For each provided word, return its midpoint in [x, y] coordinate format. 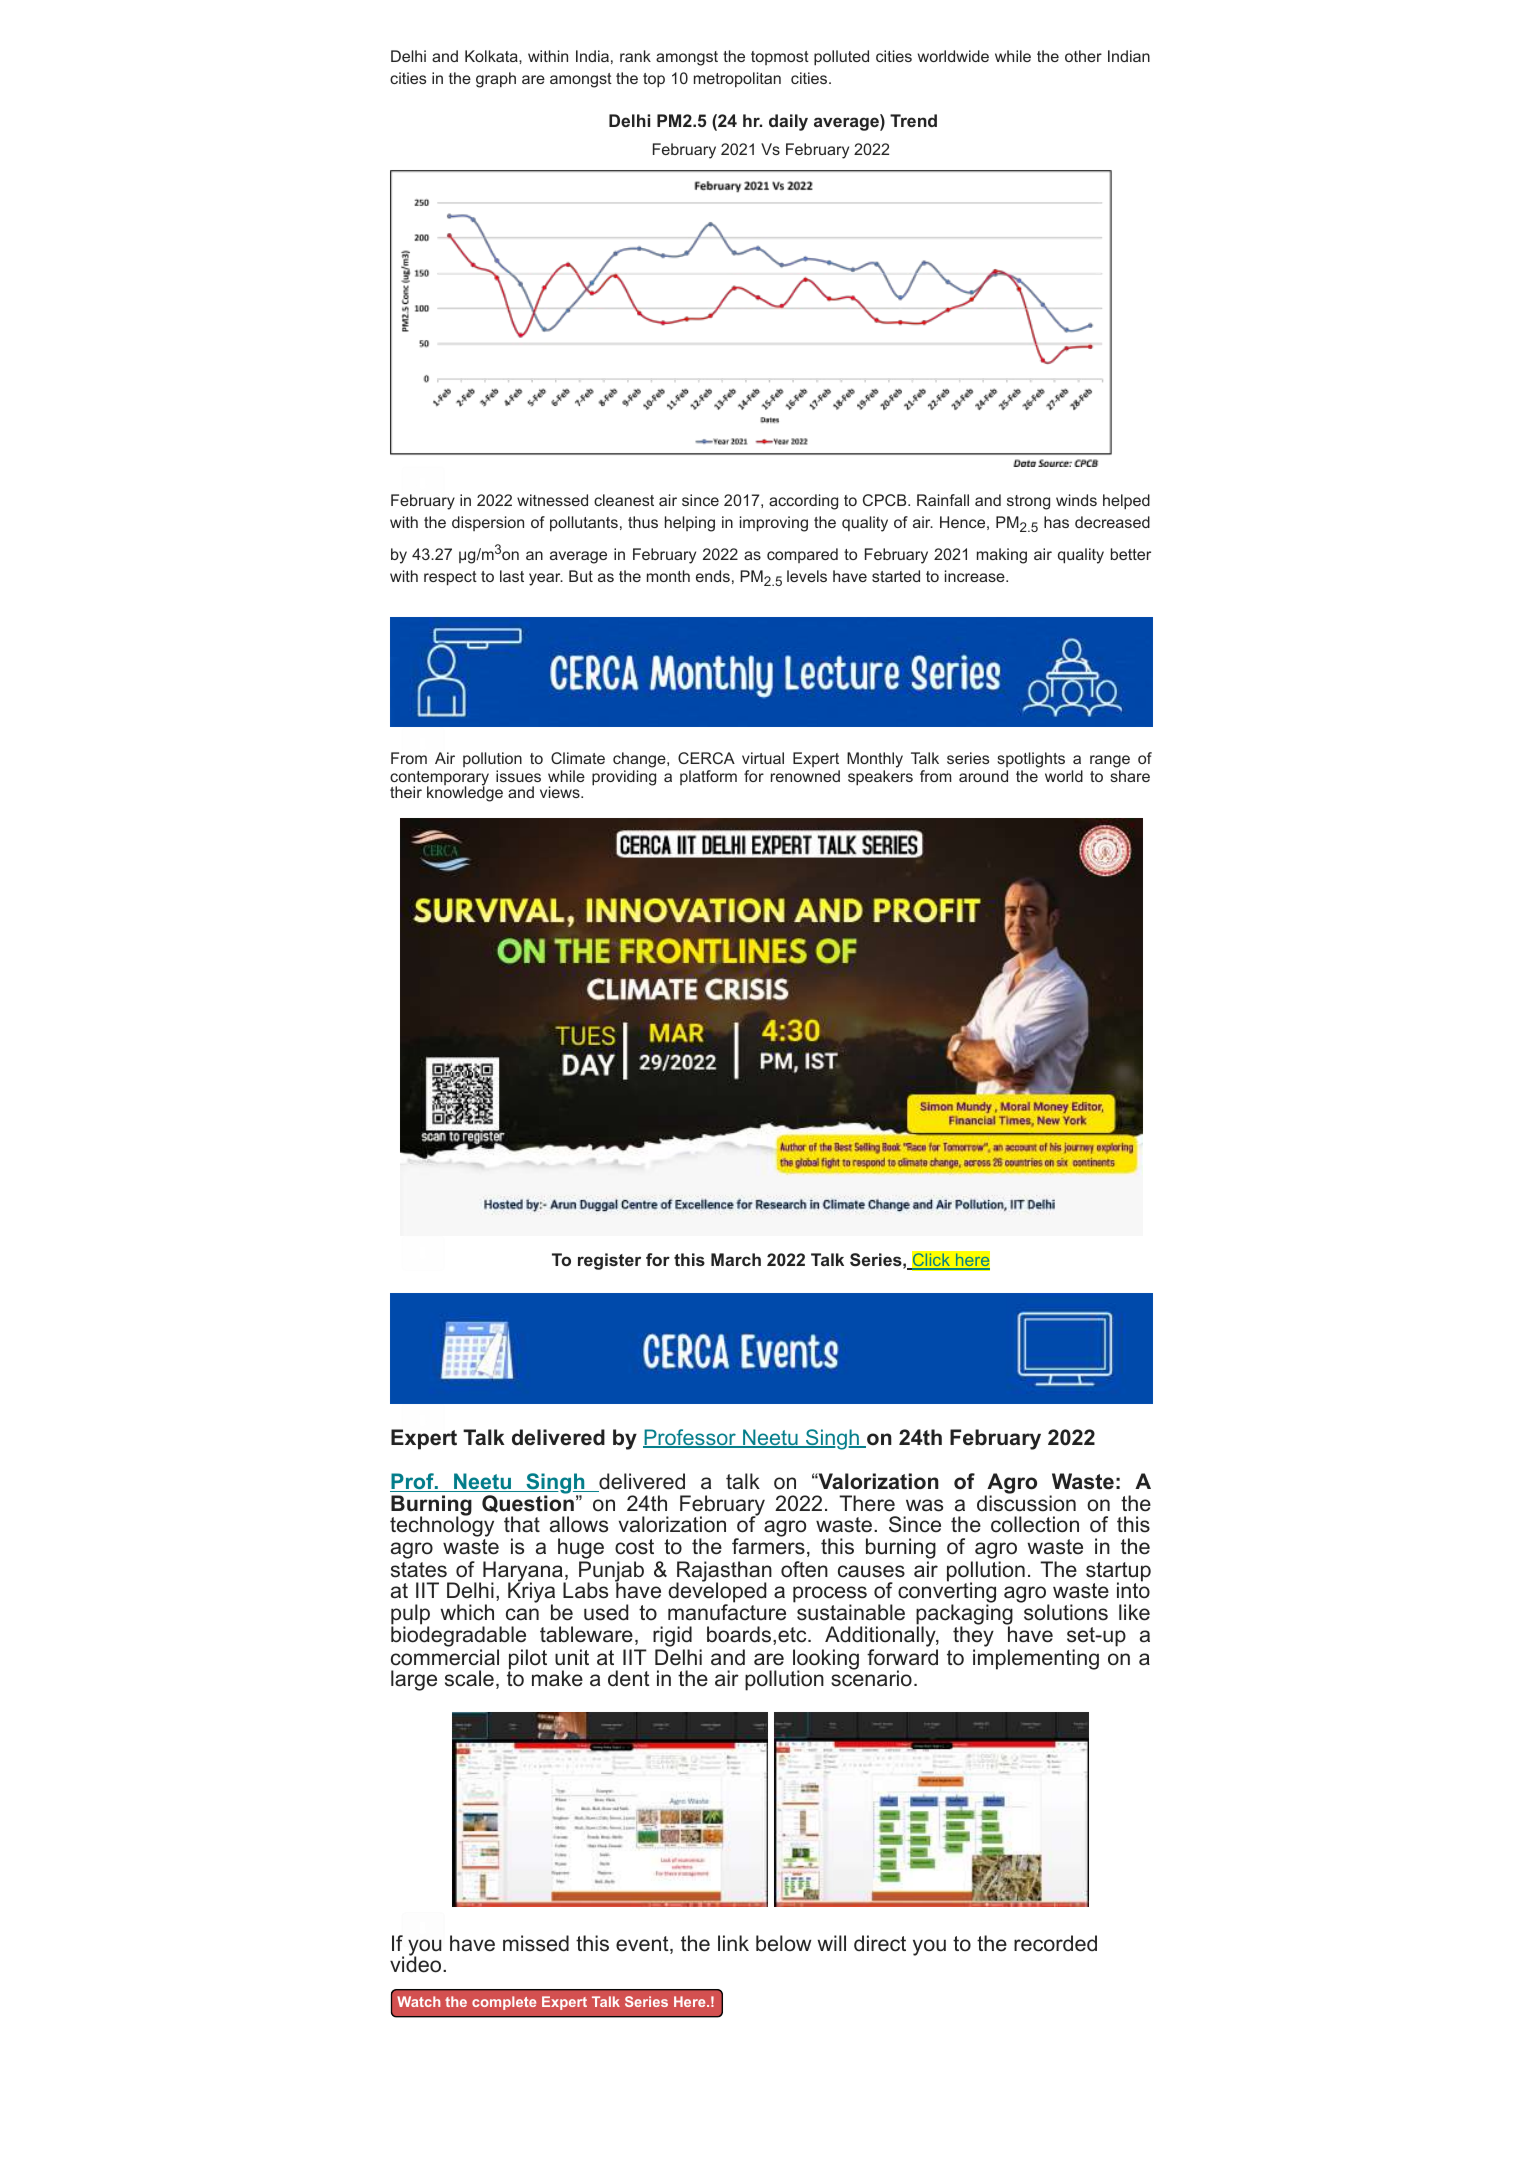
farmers [768, 1545]
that [522, 1524]
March [736, 1259]
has [1056, 522]
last [512, 576]
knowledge [465, 793]
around [983, 776]
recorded [1055, 1943]
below [784, 1943]
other [1083, 56]
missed [536, 1943]
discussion [1026, 1502]
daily [788, 122]
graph [496, 80]
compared [802, 555]
